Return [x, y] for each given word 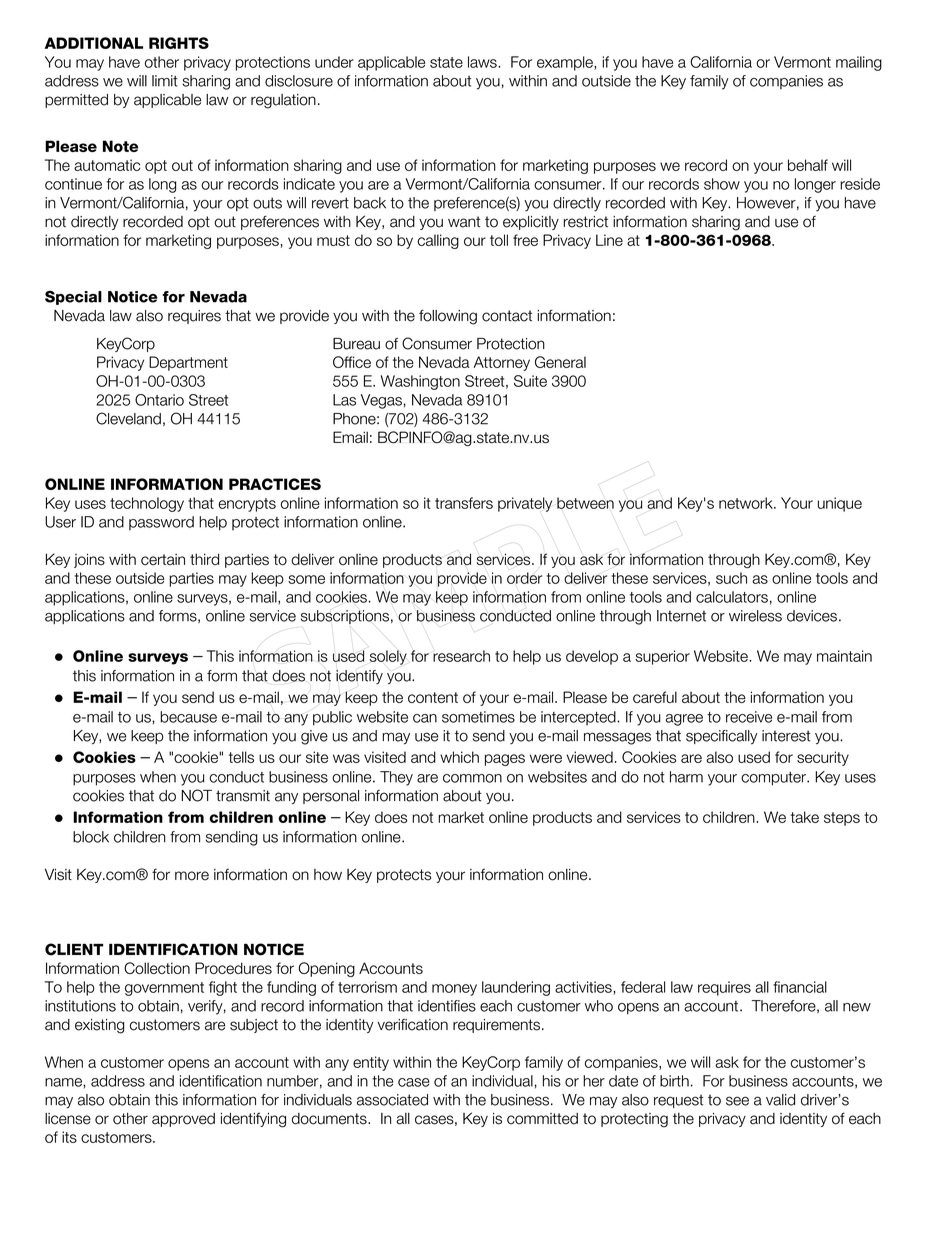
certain [163, 559]
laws [483, 62]
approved [183, 1120]
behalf [808, 165]
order [524, 578]
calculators [732, 597]
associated [392, 1100]
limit [165, 81]
